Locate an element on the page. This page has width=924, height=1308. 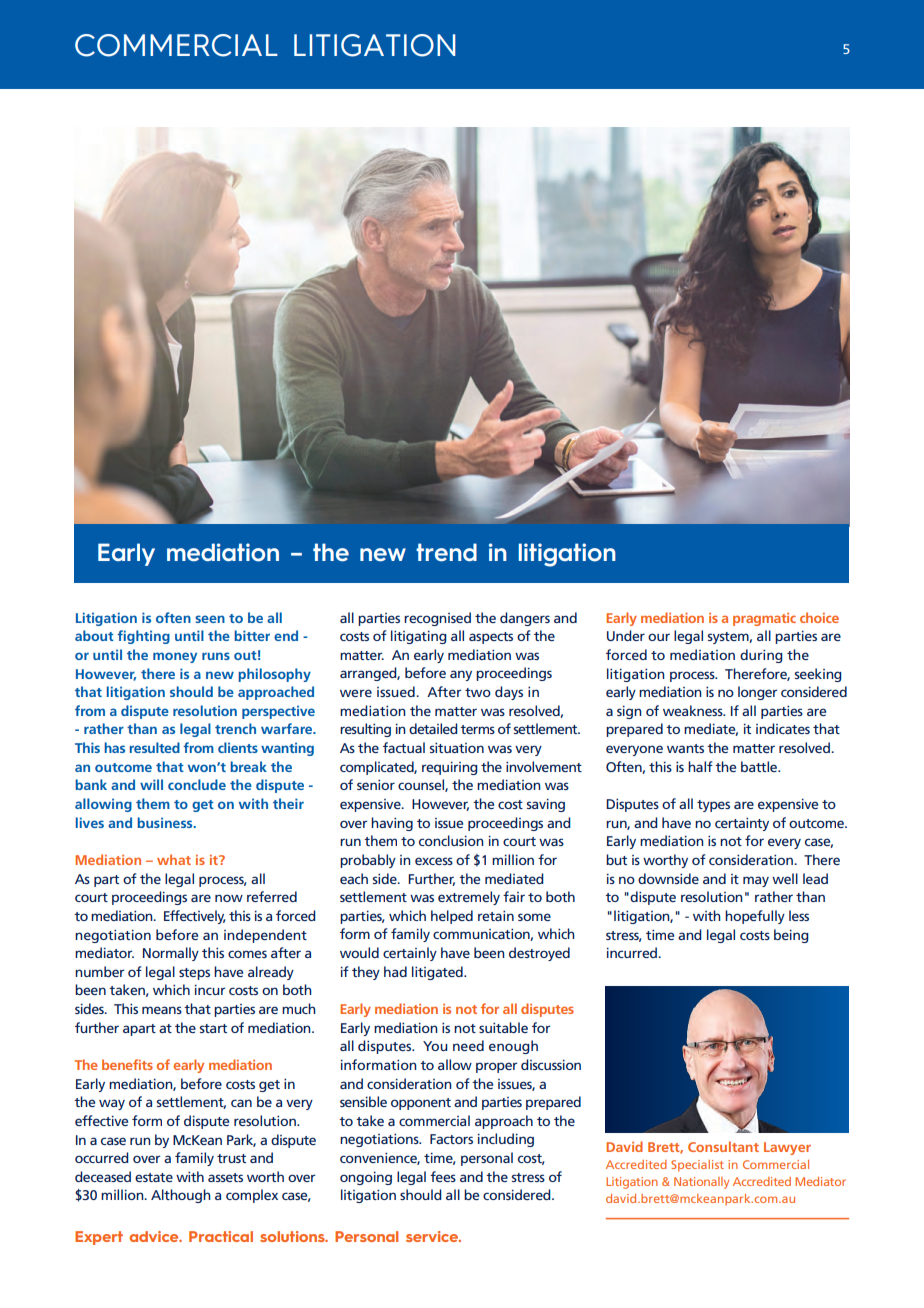
being is located at coordinates (791, 936).
